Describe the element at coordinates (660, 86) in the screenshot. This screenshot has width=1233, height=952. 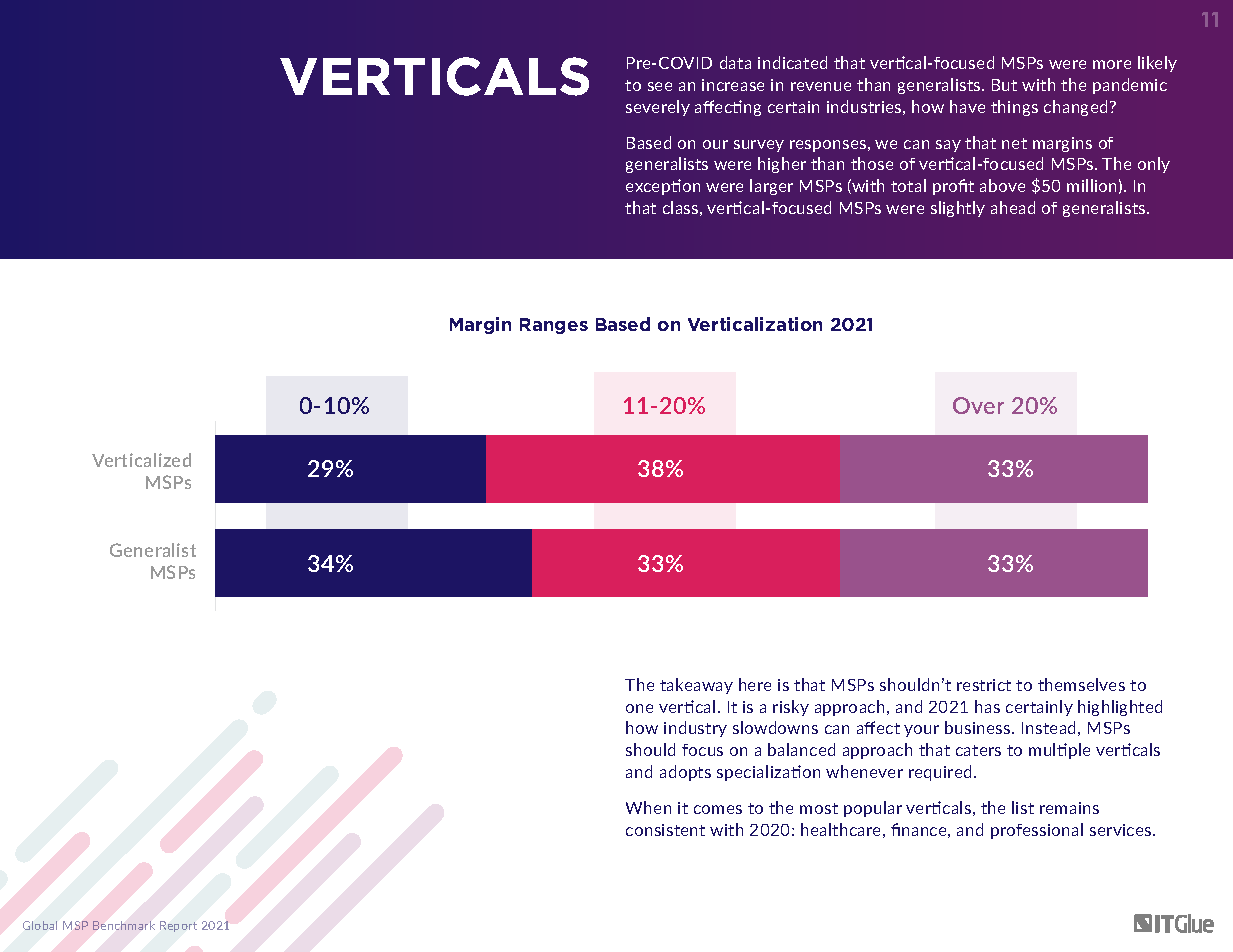
I see `see` at that location.
